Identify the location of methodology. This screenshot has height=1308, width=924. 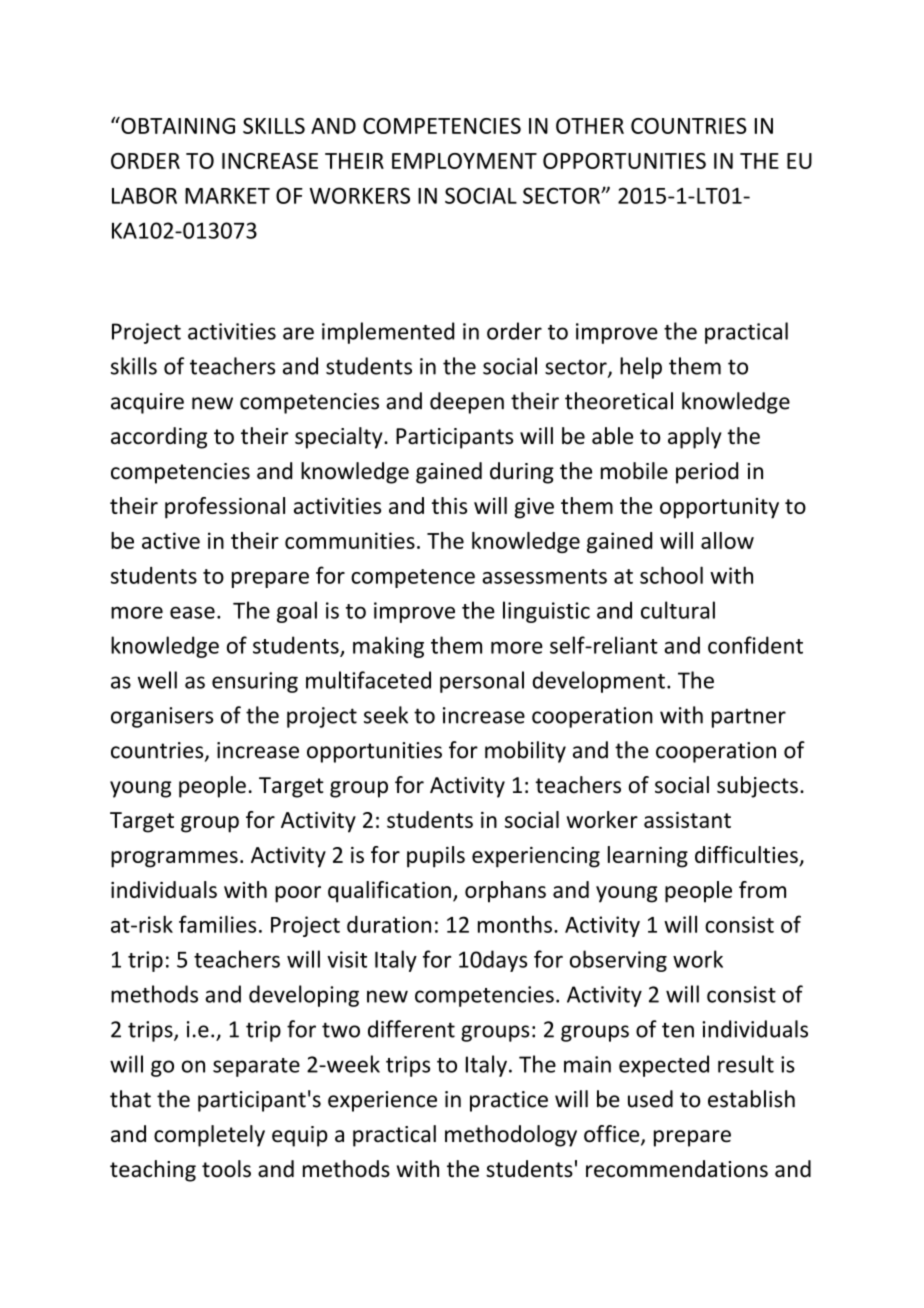
(511, 1136).
